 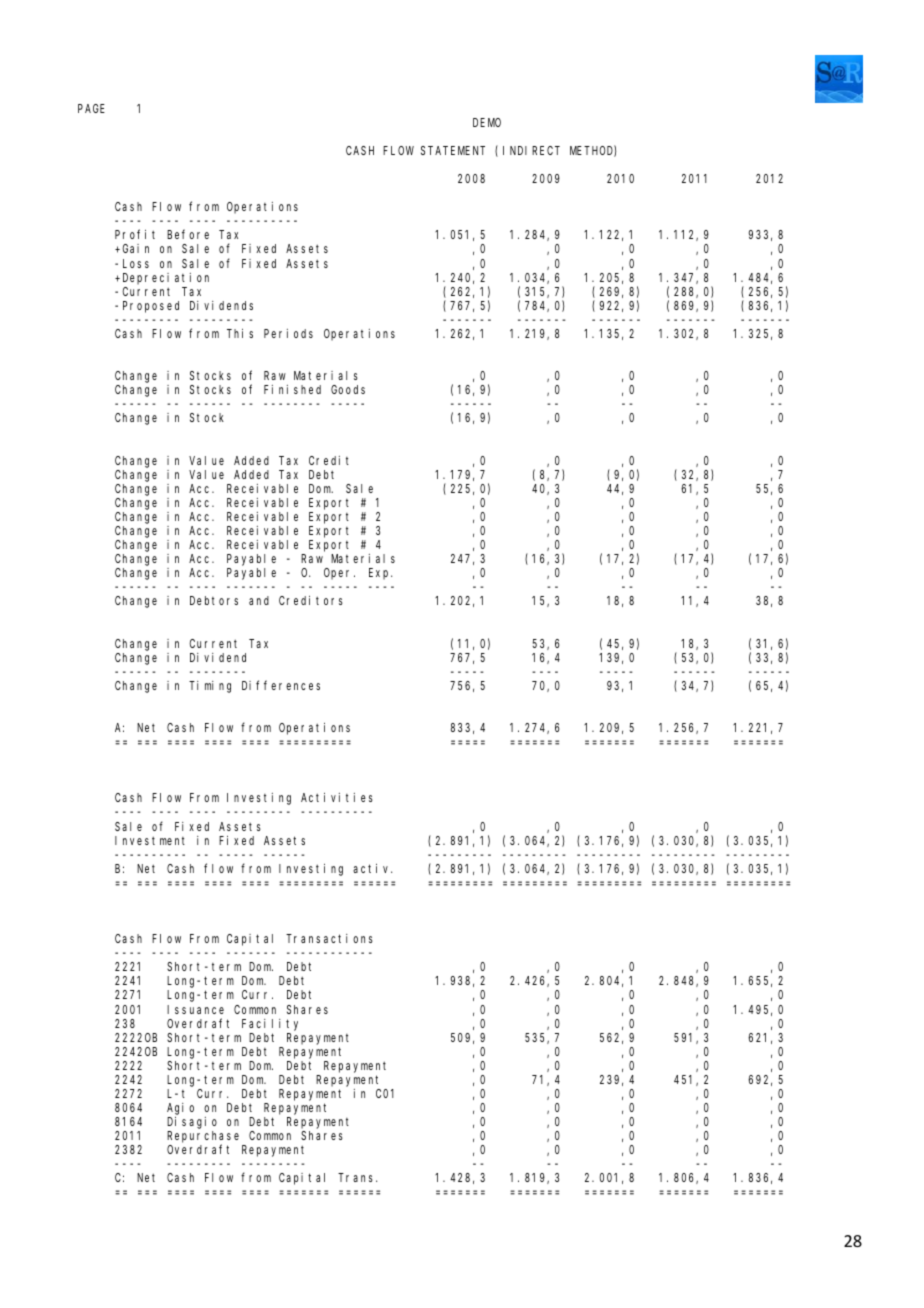 I want to click on Repurchase, so click(x=203, y=1138).
